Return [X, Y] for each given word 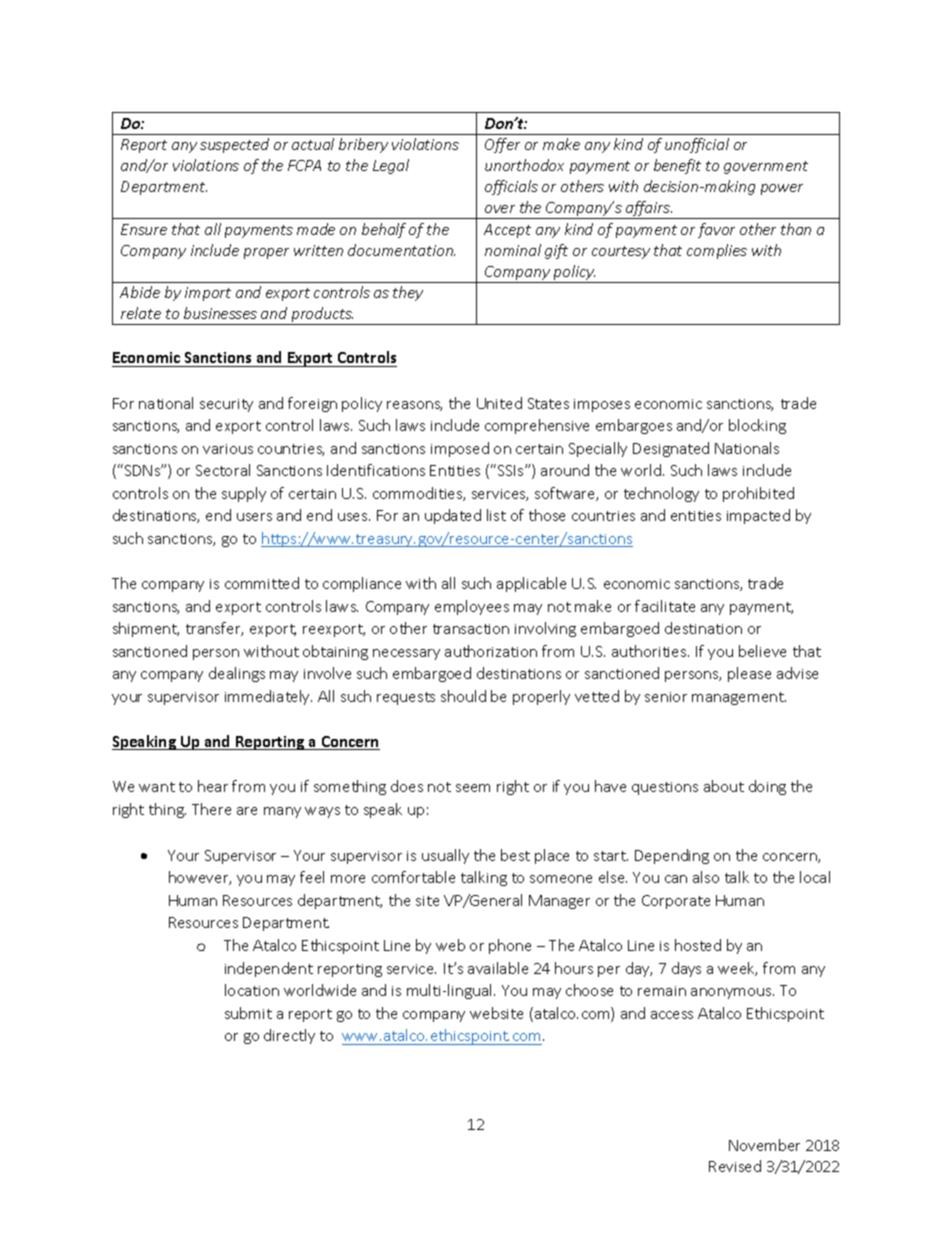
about [724, 786]
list [496, 515]
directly [289, 1036]
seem [473, 788]
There [211, 809]
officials [511, 187]
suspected [234, 145]
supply [244, 494]
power [782, 189]
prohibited [758, 494]
